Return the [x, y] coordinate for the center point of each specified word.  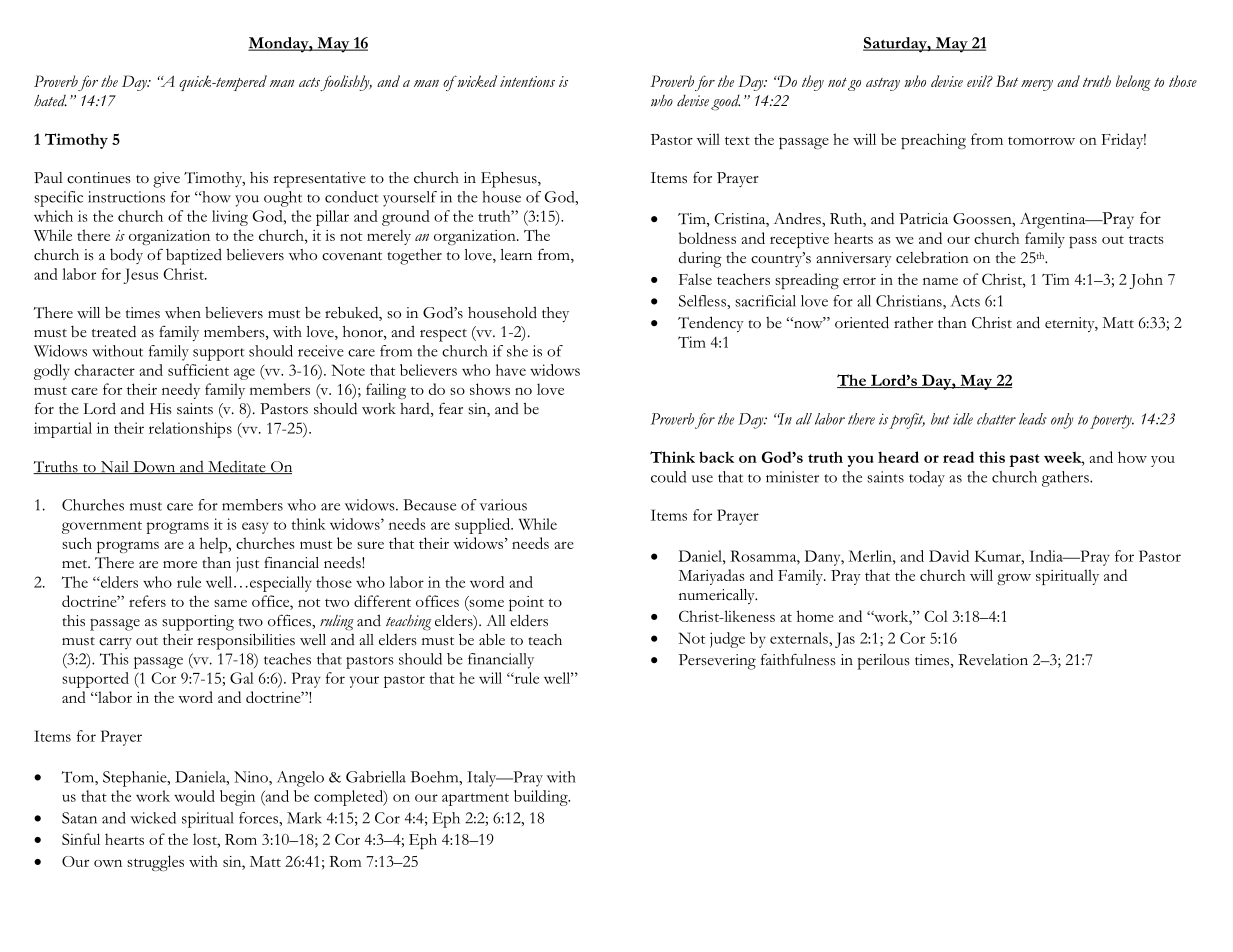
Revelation [993, 660]
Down [154, 467]
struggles [155, 863]
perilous [883, 662]
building [542, 798]
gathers [1066, 479]
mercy [1037, 85]
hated [50, 100]
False [695, 279]
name [940, 281]
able [492, 639]
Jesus [140, 276]
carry [115, 643]
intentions [527, 81]
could [668, 477]
